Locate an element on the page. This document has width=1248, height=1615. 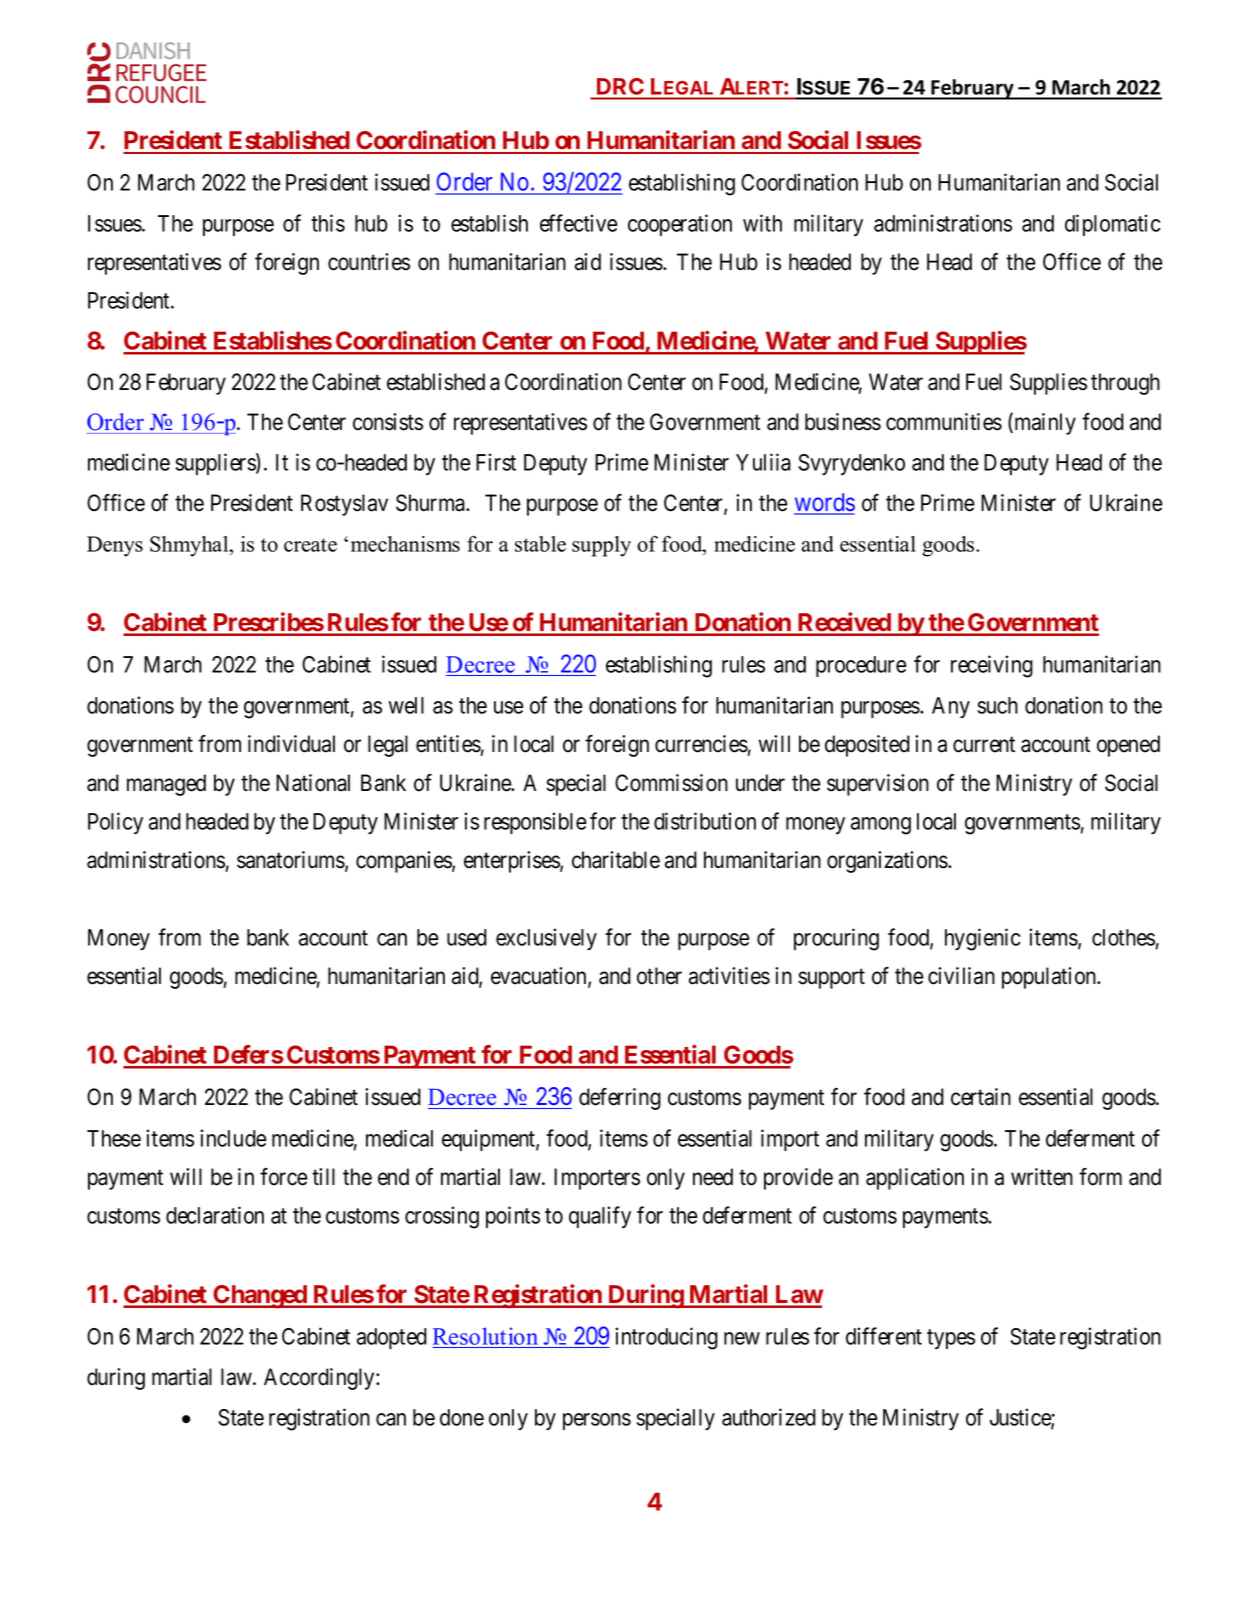
deferring is located at coordinates (620, 1099).
